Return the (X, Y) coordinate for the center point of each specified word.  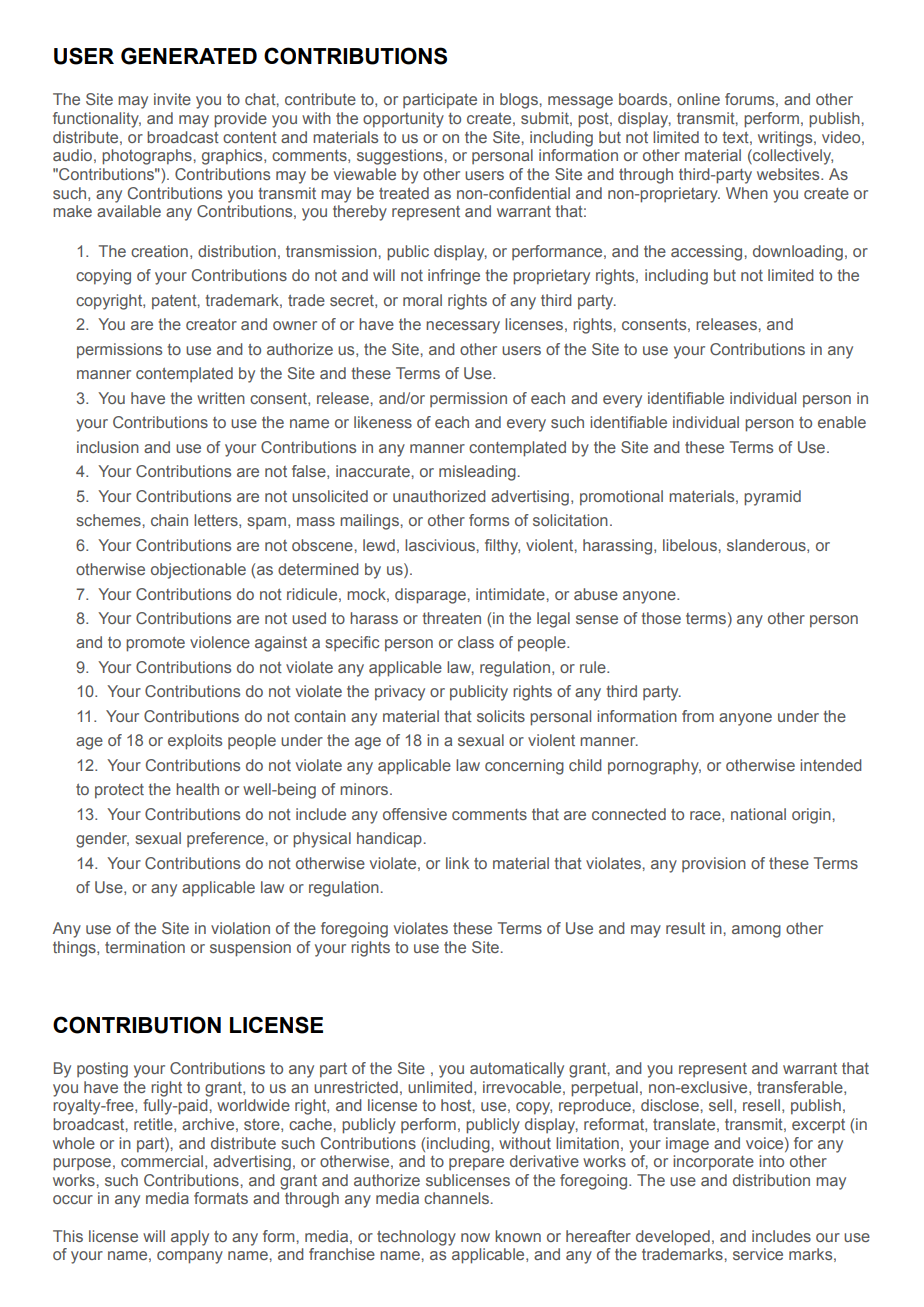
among (756, 931)
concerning (524, 767)
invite (172, 99)
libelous (690, 545)
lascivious (440, 545)
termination (145, 947)
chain (169, 520)
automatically (517, 1070)
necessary (463, 327)
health (197, 789)
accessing (706, 253)
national (758, 814)
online (698, 99)
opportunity (403, 120)
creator (211, 324)
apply (190, 1238)
